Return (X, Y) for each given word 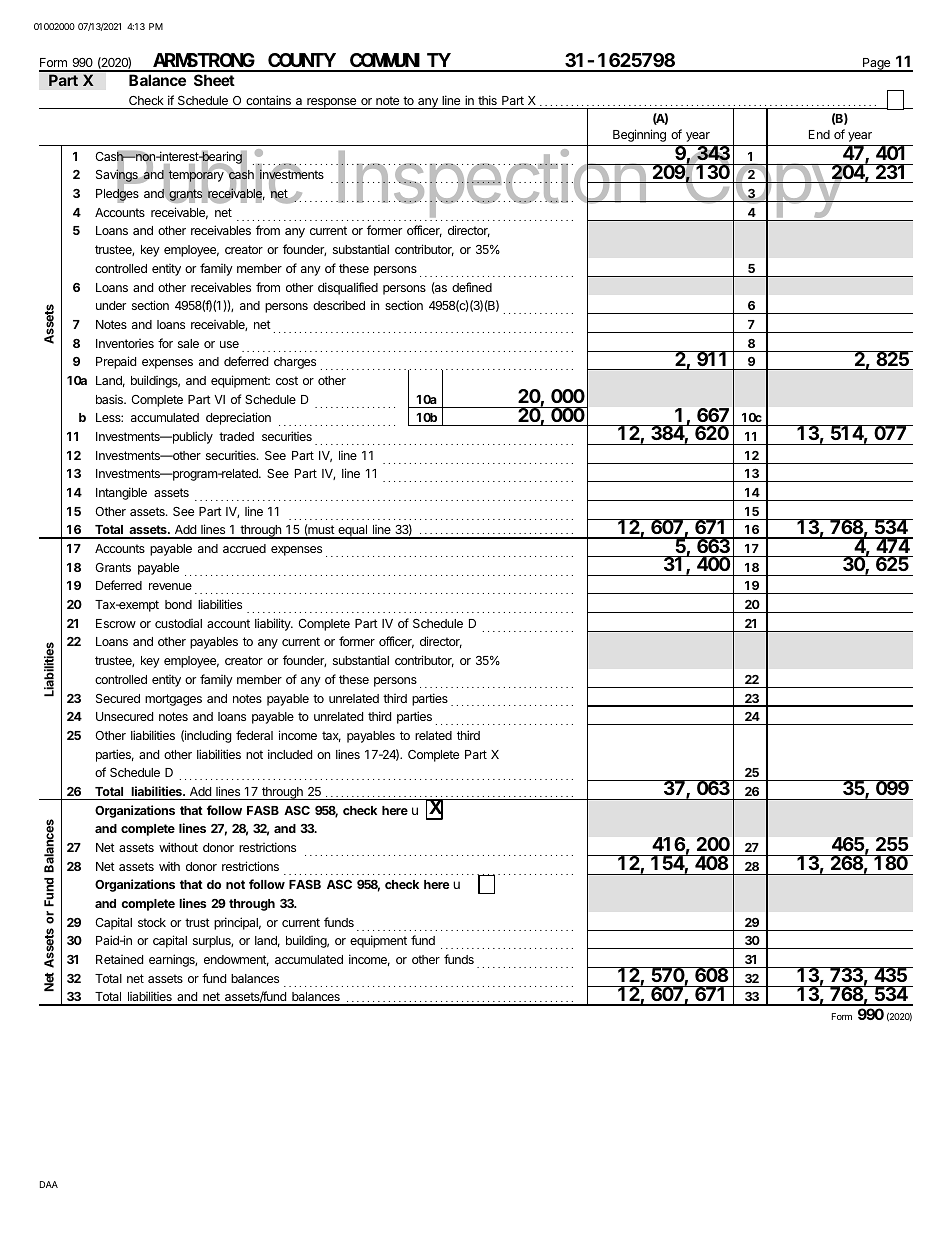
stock (152, 922)
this (487, 100)
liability (274, 624)
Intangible (121, 493)
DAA (49, 1184)
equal (353, 532)
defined (472, 287)
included (290, 754)
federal (254, 735)
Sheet (214, 80)
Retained (119, 959)
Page (876, 65)
